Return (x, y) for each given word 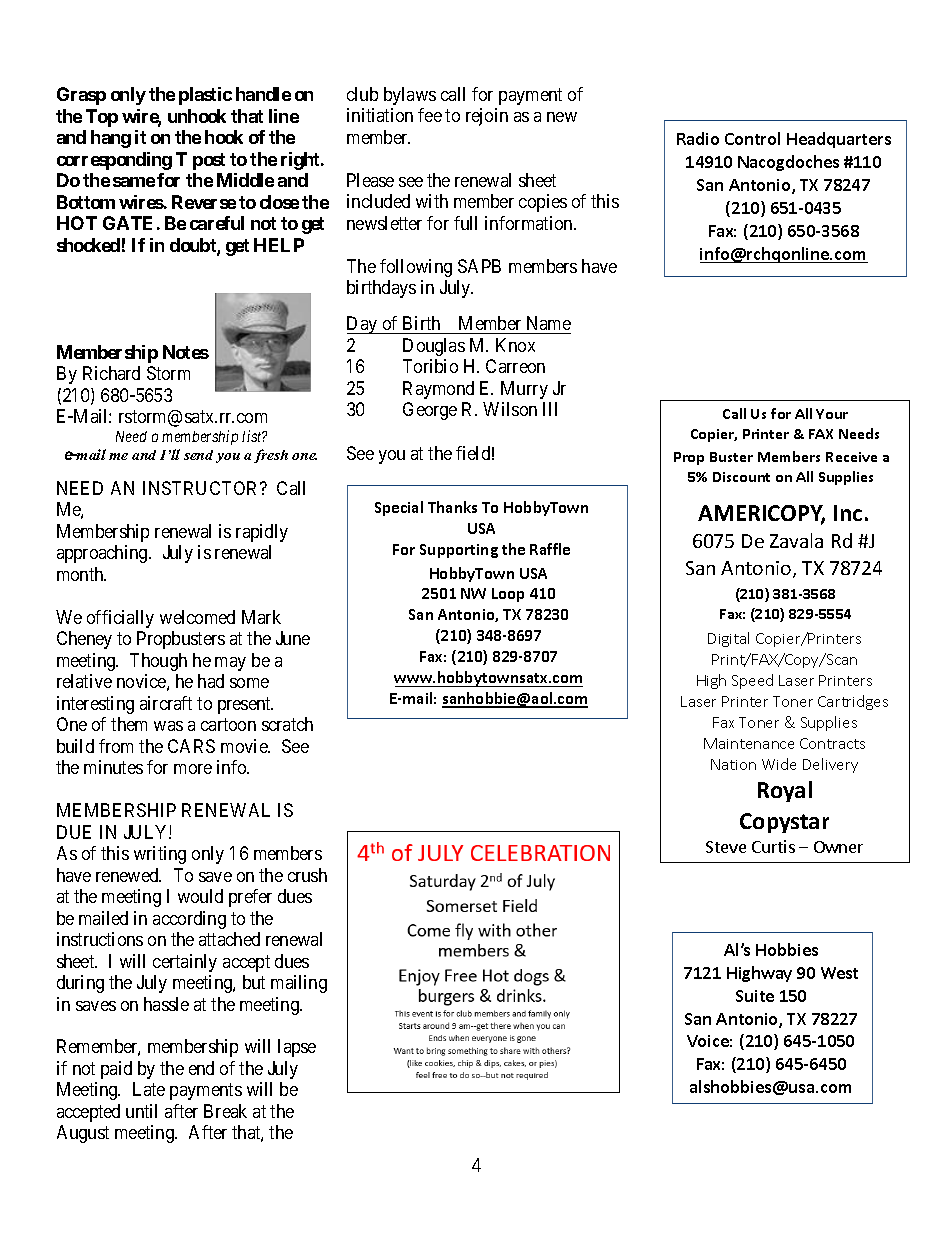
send (198, 455)
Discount (741, 477)
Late (149, 1089)
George (430, 411)
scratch (287, 724)
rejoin (487, 117)
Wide (779, 764)
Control (752, 138)
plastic (205, 96)
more (193, 769)
